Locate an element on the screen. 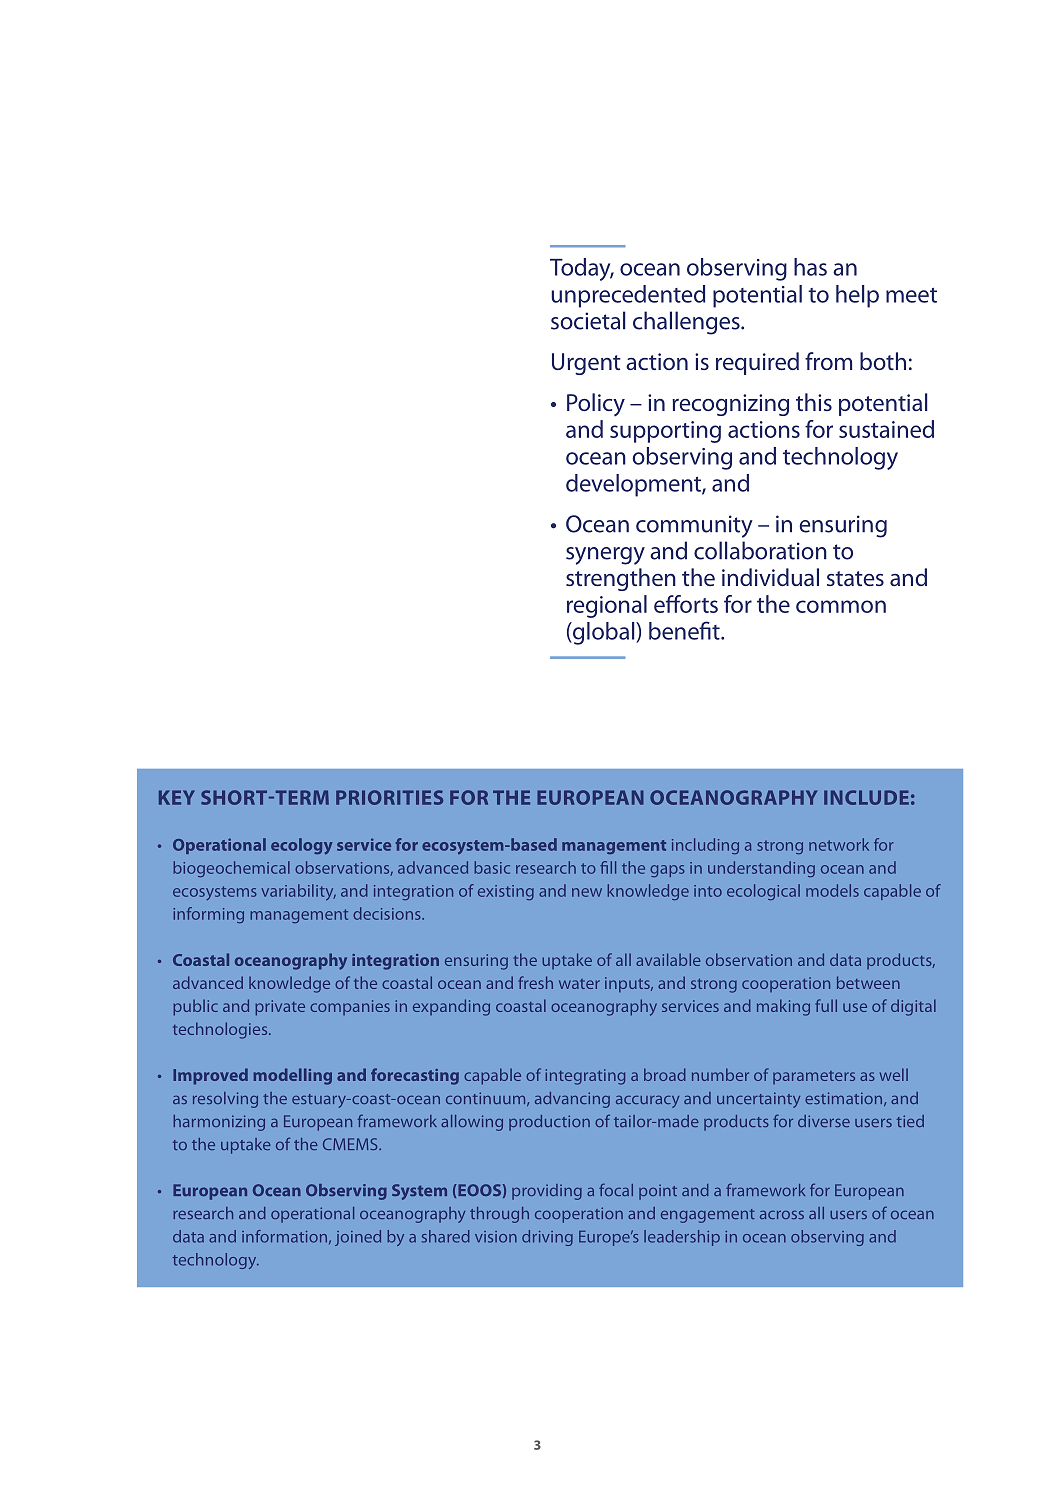 This screenshot has height=1492, width=1055. models is located at coordinates (832, 890).
